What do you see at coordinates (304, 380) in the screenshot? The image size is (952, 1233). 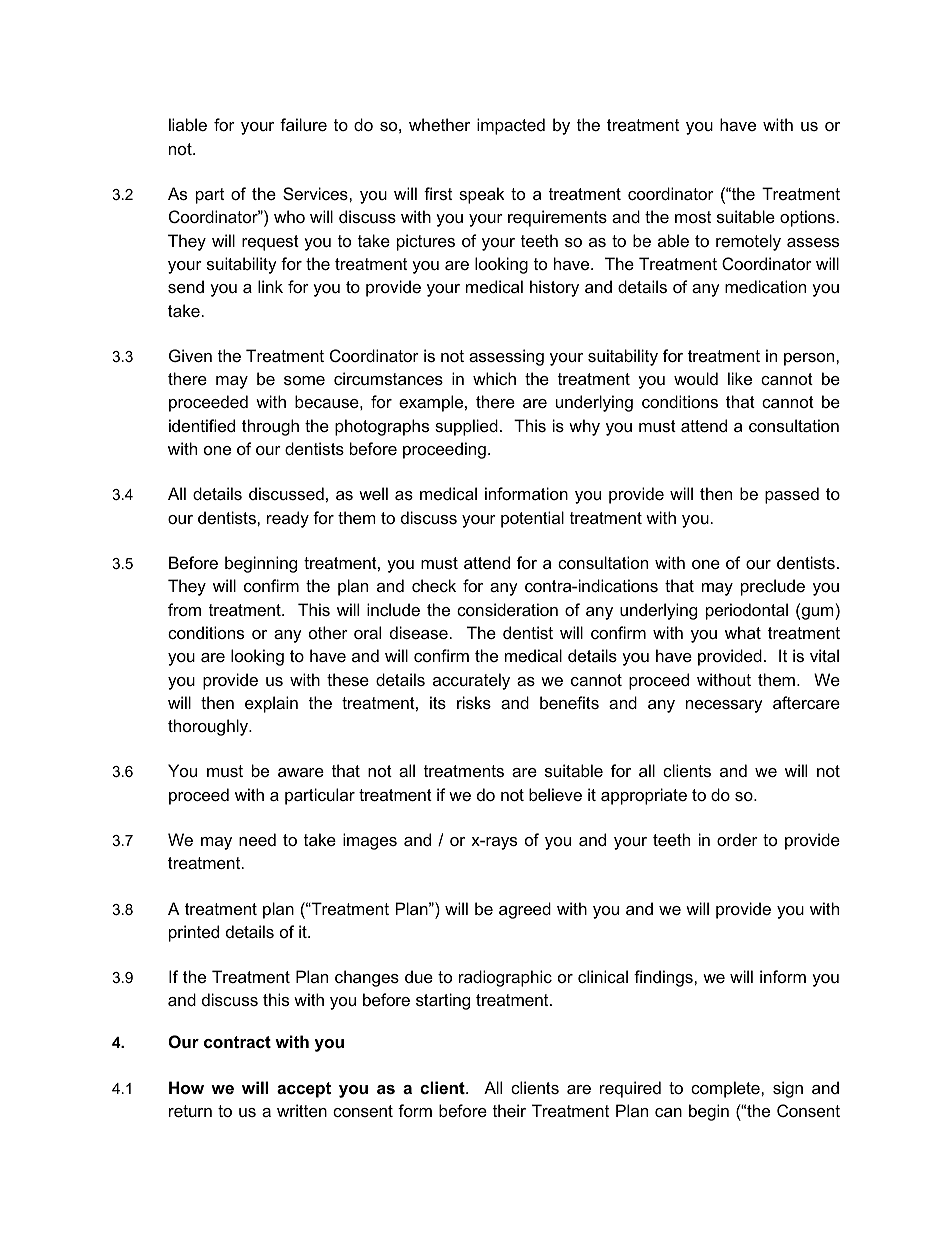 I see `some` at bounding box center [304, 380].
